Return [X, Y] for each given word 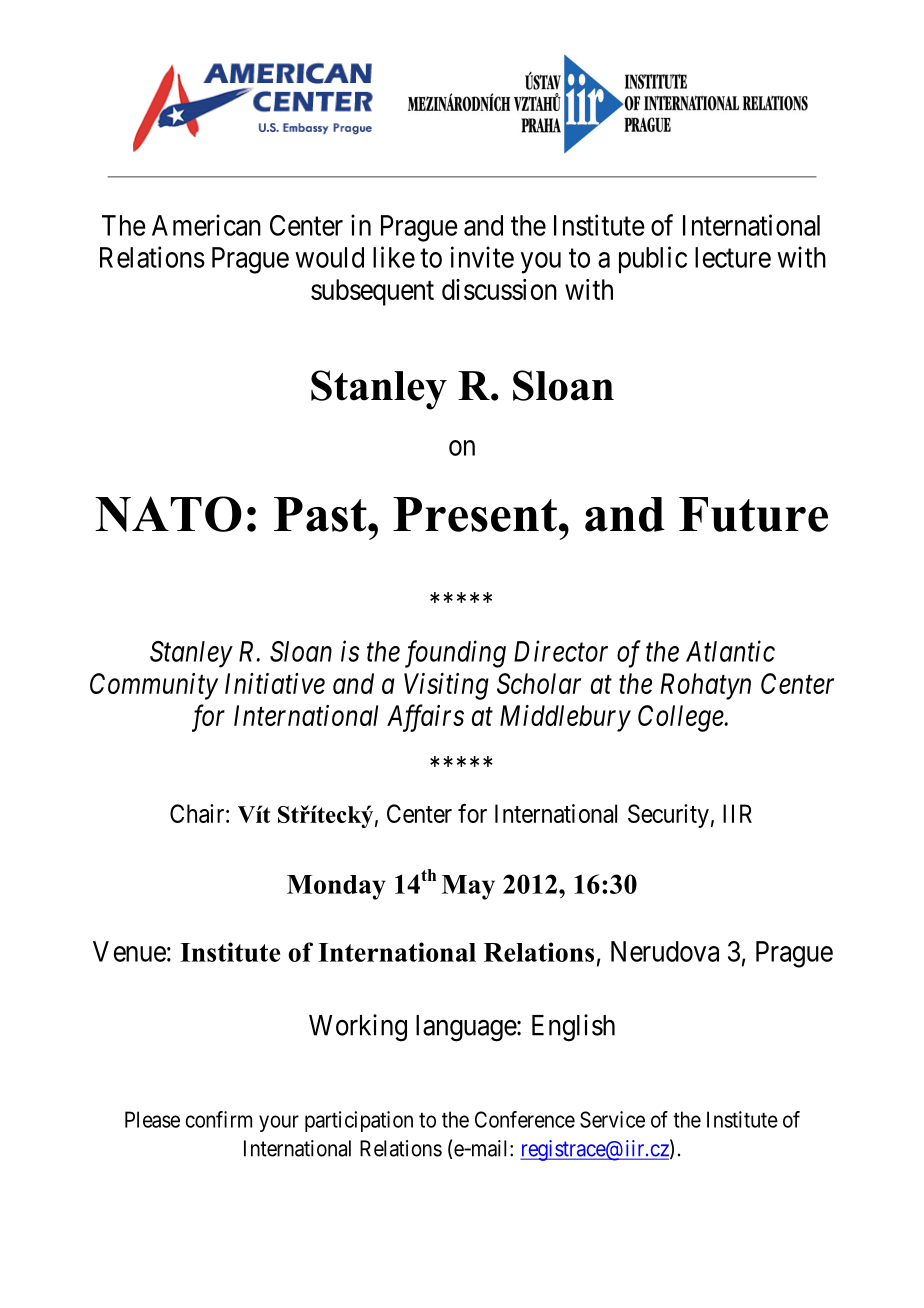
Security [668, 816]
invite [482, 257]
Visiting [446, 686]
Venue [129, 951]
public [653, 260]
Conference [525, 1119]
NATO [168, 514]
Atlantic [730, 651]
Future [753, 514]
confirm [218, 1119]
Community [154, 686]
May [468, 887]
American [206, 225]
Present [475, 514]
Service [612, 1119]
